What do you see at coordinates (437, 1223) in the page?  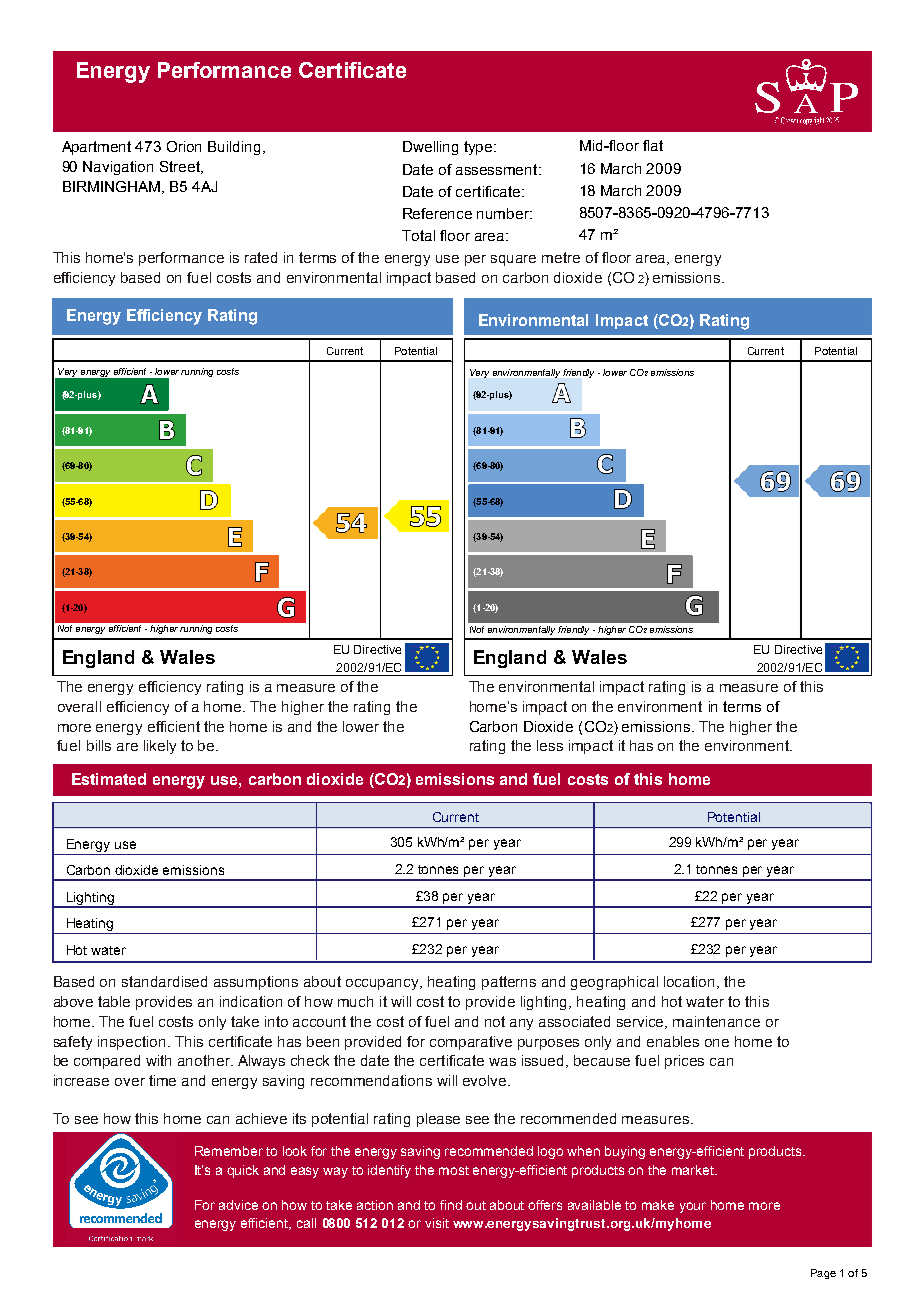 I see `visit` at bounding box center [437, 1223].
